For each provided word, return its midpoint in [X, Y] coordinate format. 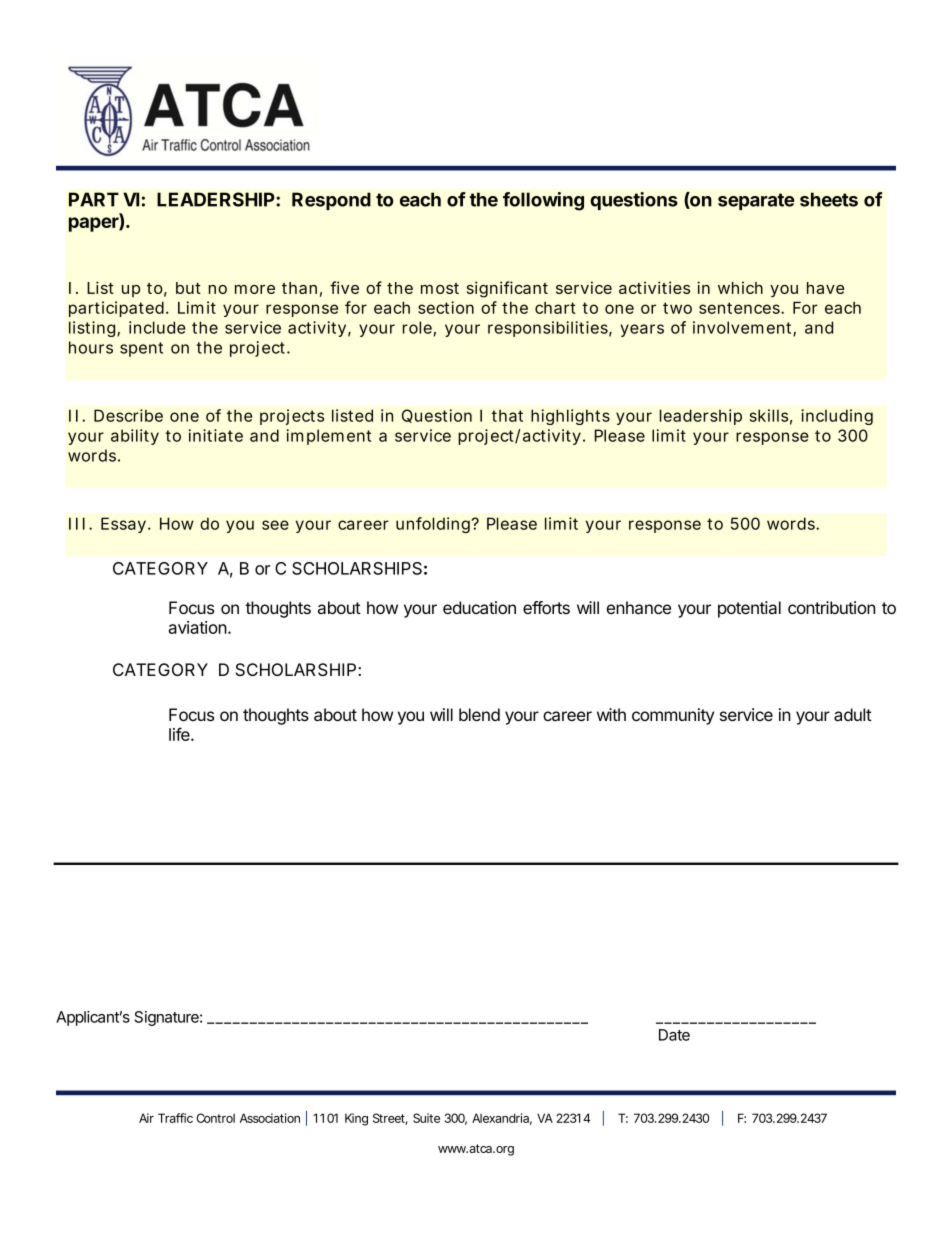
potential [749, 609]
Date [674, 1035]
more [255, 289]
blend [479, 714]
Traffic [175, 1118]
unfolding [433, 525]
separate [756, 201]
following [543, 201]
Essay [123, 525]
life [180, 734]
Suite [426, 1118]
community [673, 716]
